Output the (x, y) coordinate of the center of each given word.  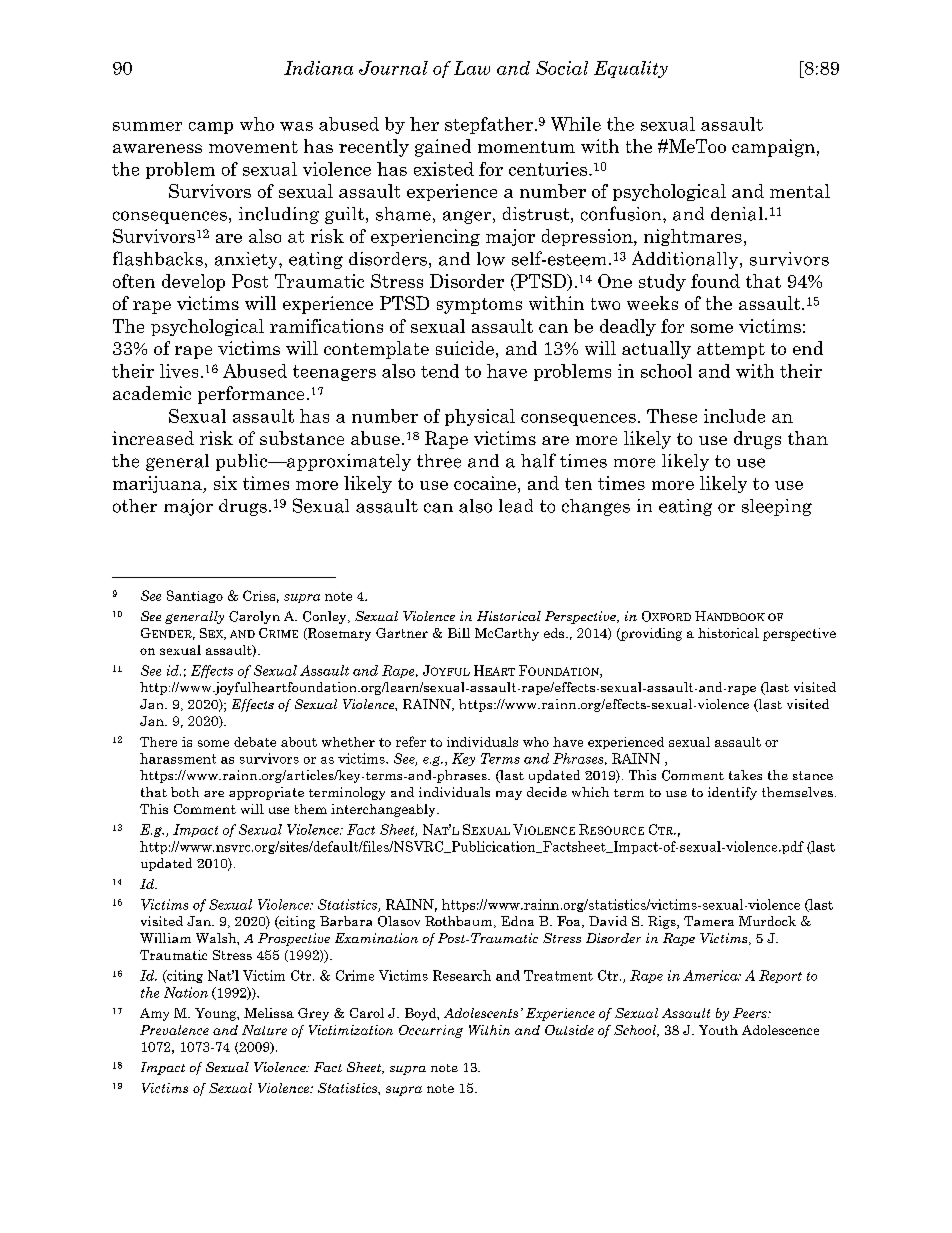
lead (516, 506)
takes (745, 775)
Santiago (195, 596)
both (185, 792)
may (509, 795)
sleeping (777, 507)
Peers (751, 1013)
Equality (631, 69)
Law (472, 68)
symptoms (479, 306)
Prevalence (174, 1030)
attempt (731, 351)
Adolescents (481, 1013)
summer (147, 126)
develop (193, 282)
